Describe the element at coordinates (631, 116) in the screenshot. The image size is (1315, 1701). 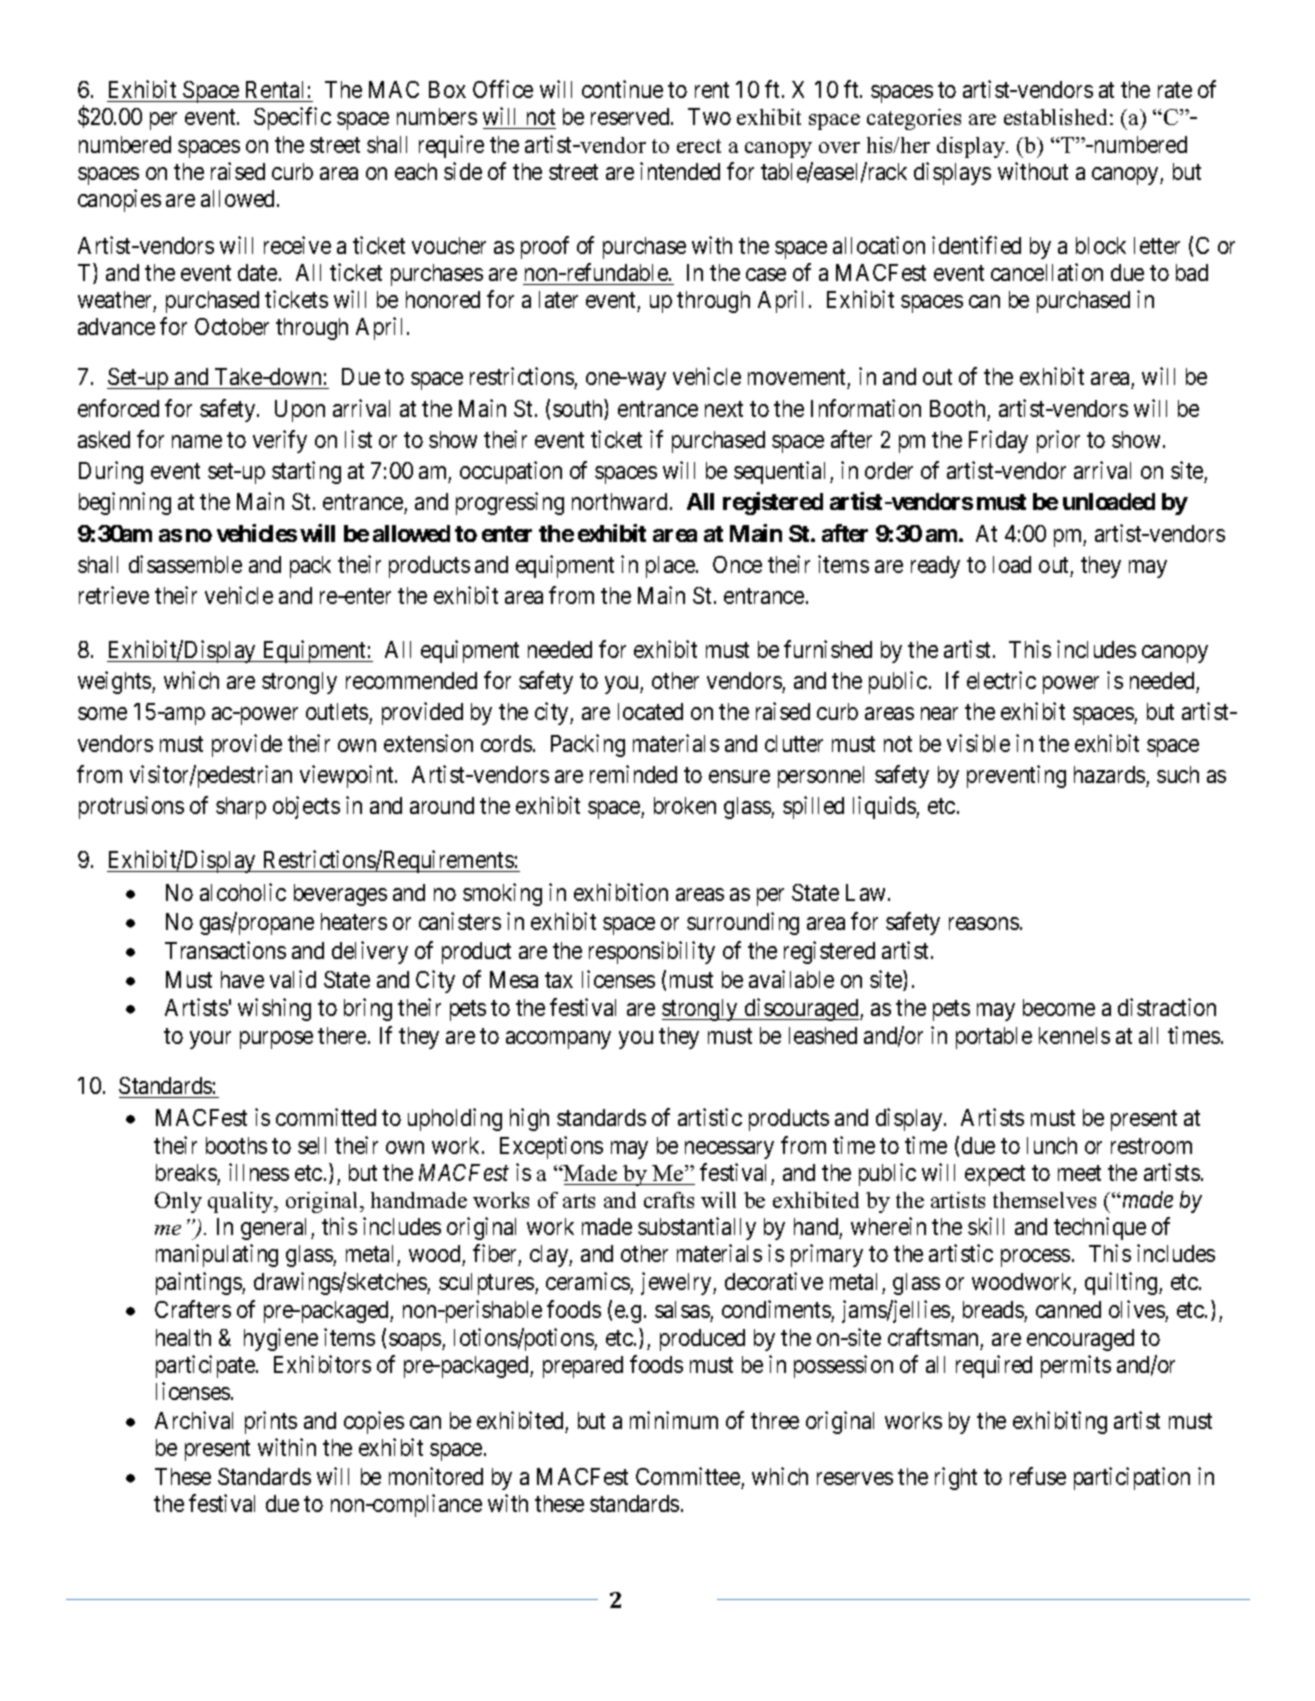
I see `reserved` at that location.
